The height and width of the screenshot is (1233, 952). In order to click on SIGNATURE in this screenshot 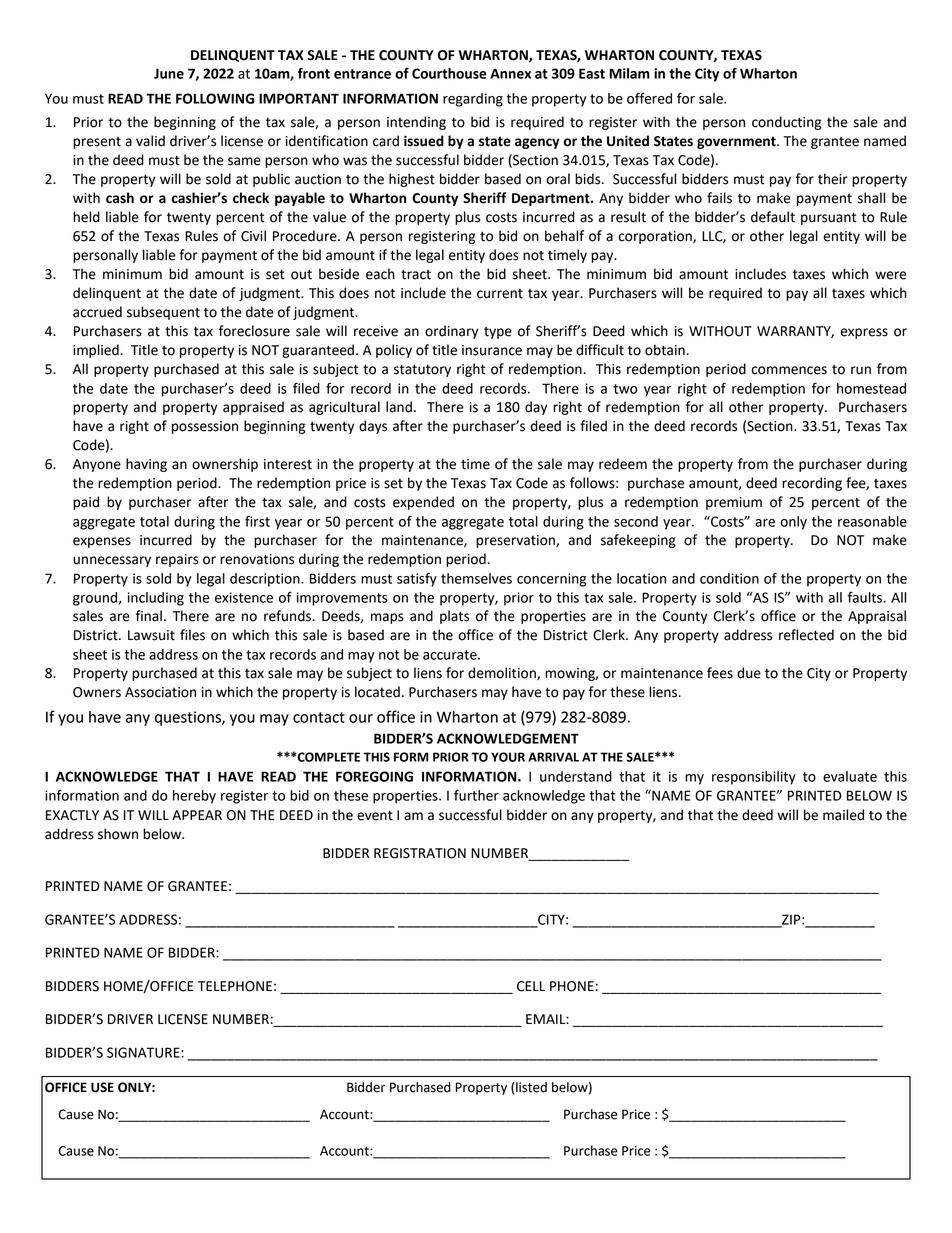, I will do `click(144, 1052)`.
